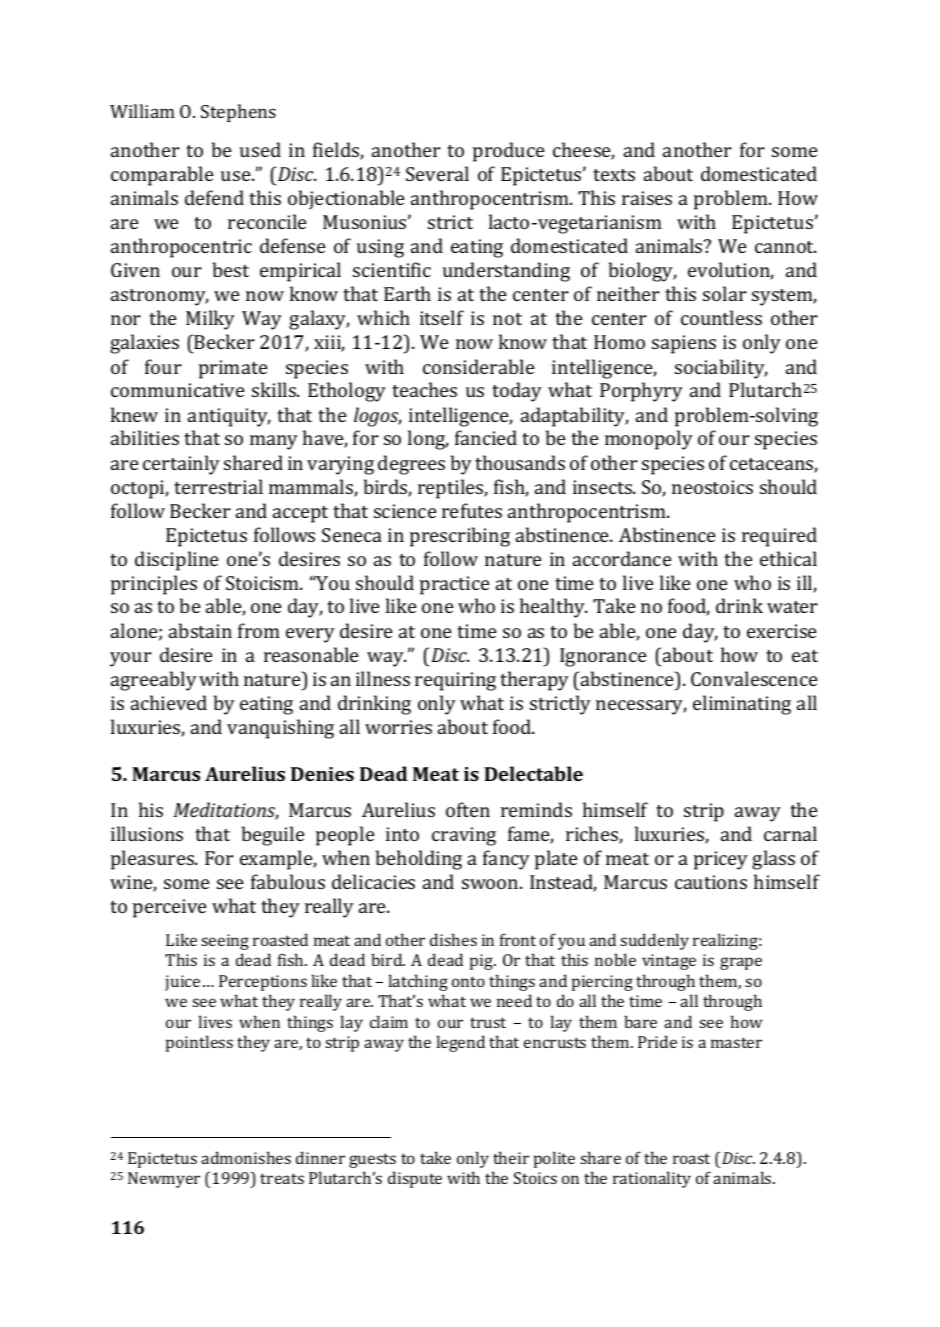  Describe the element at coordinates (511, 1157) in the screenshot. I see `their` at that location.
